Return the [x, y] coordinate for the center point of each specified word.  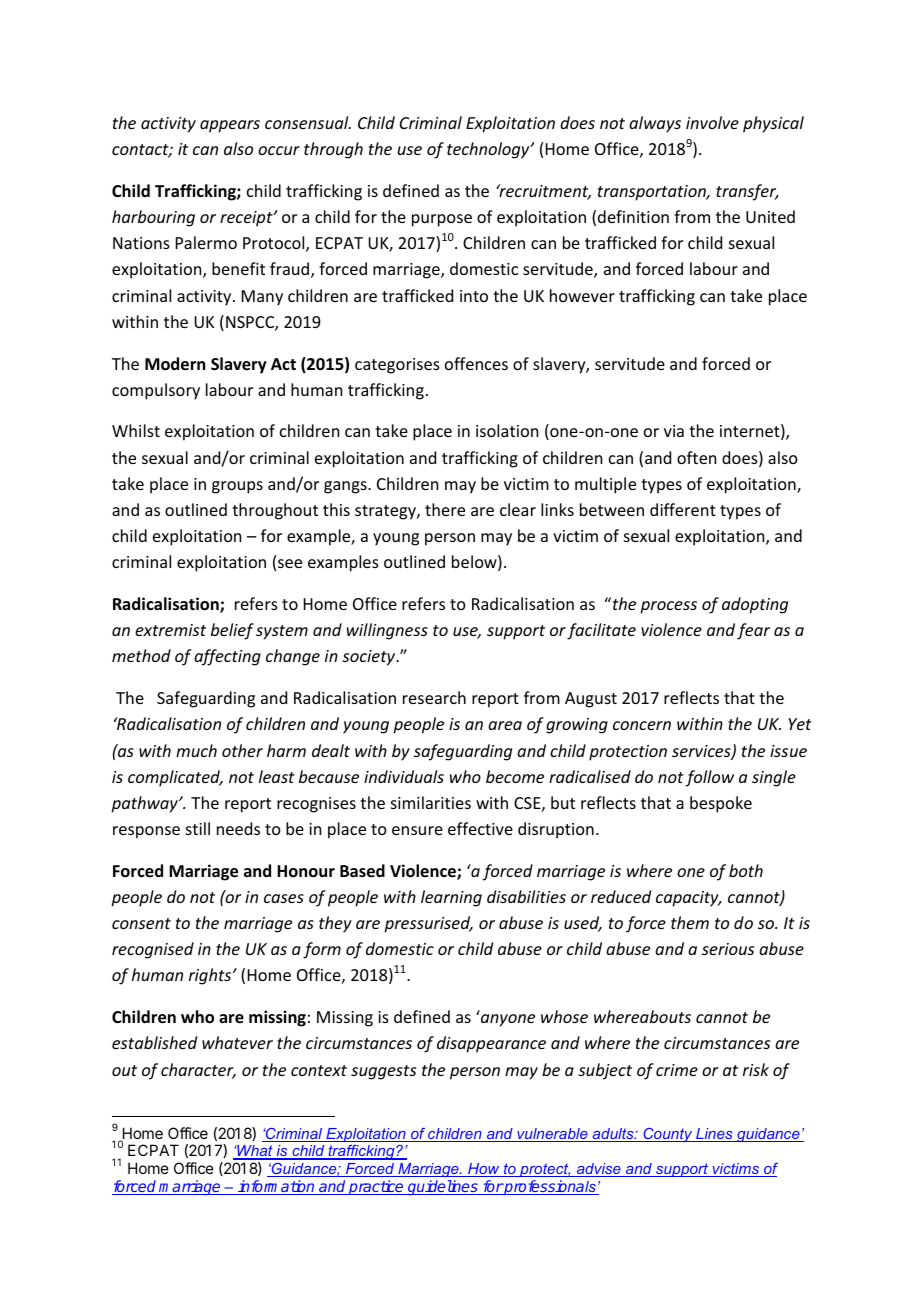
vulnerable [552, 1135]
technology [489, 150]
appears [230, 126]
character [198, 1071]
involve [712, 122]
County [668, 1135]
